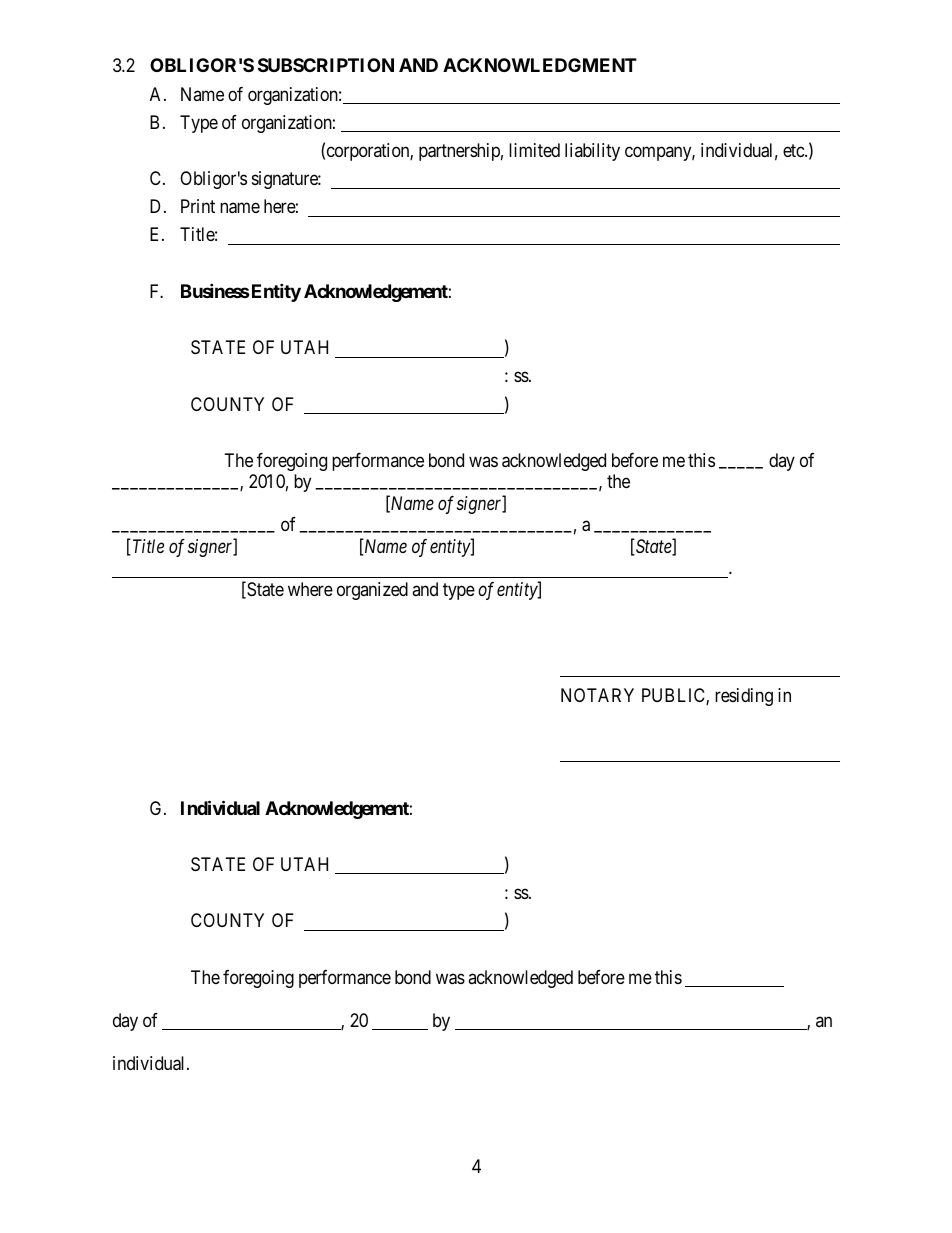  I want to click on residing, so click(744, 697).
